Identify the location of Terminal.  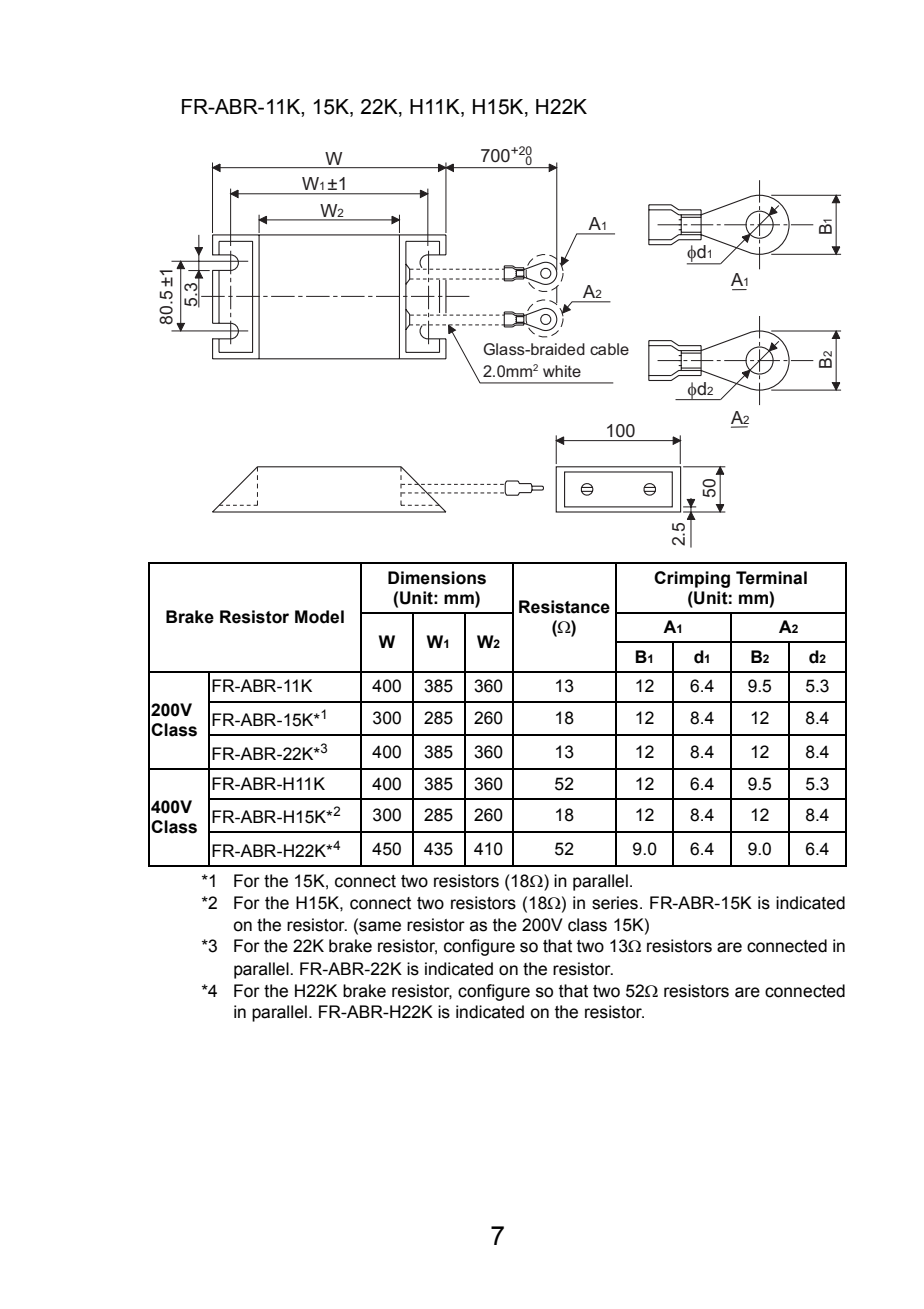
(771, 578).
